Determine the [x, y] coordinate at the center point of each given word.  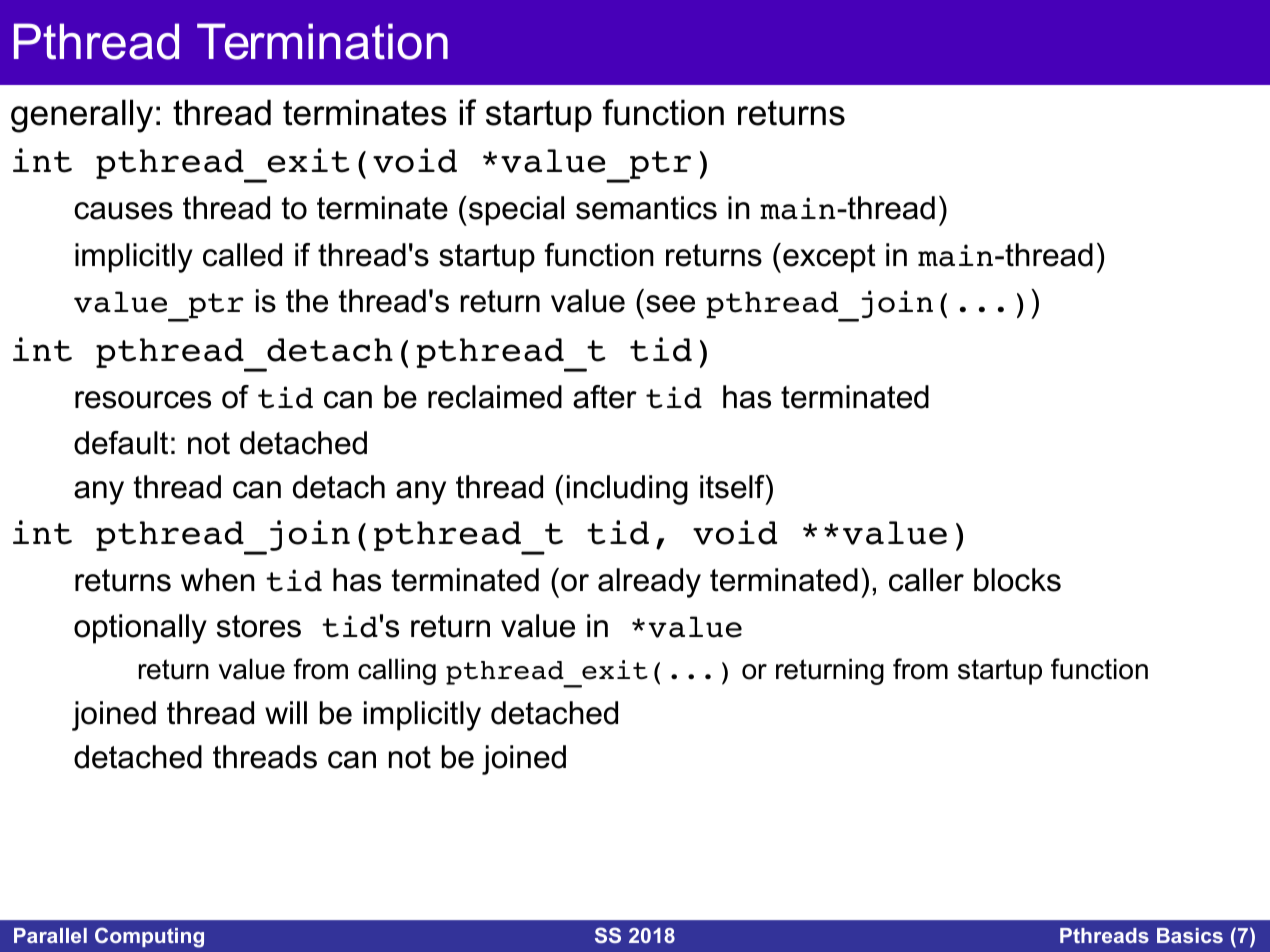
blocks [1017, 580]
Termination [322, 41]
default [121, 443]
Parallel [50, 935]
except [829, 258]
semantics [646, 208]
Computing [149, 937]
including [627, 490]
